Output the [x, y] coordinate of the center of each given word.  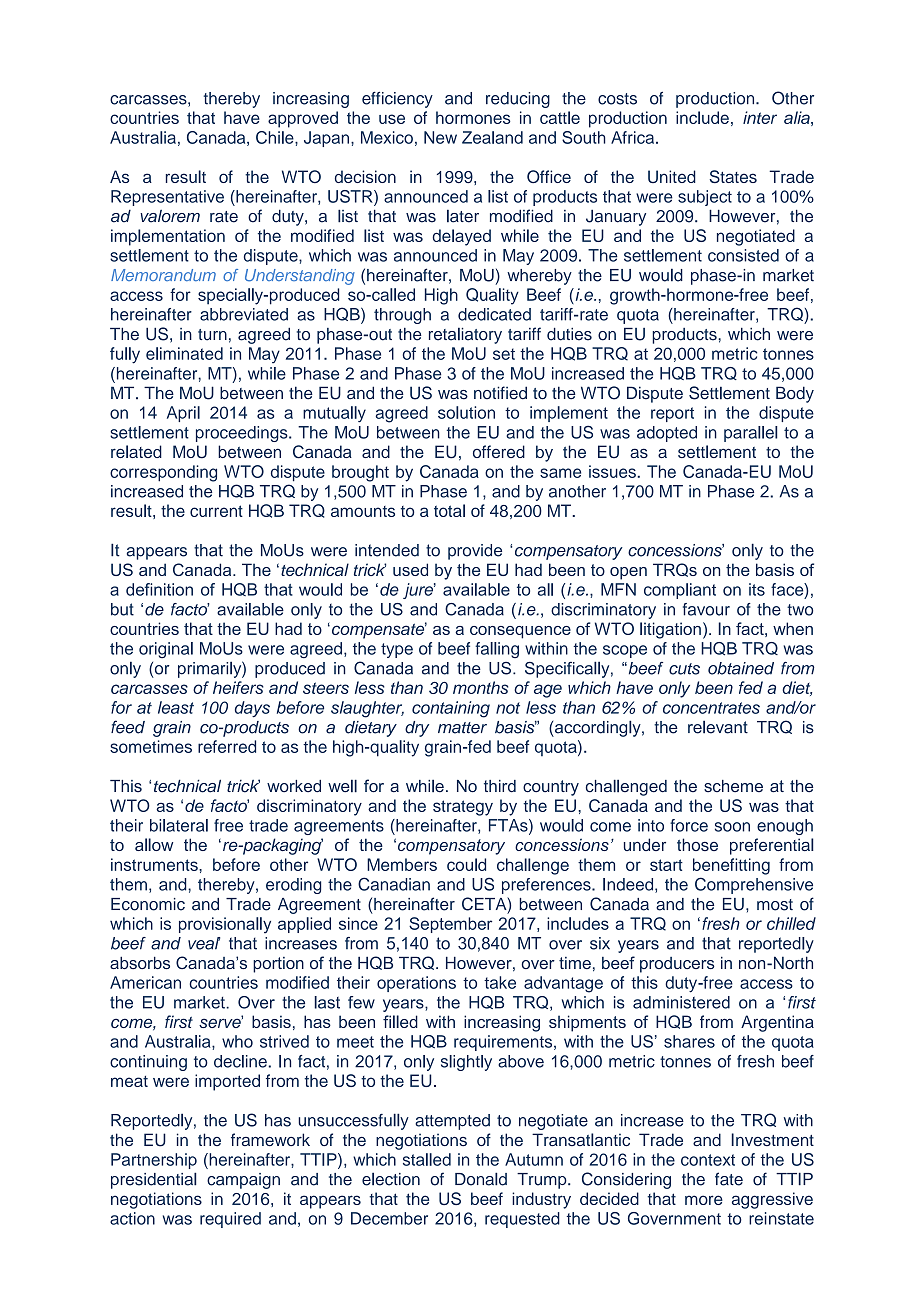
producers [677, 965]
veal [204, 943]
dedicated [494, 314]
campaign [243, 1181]
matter [462, 728]
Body [795, 394]
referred [227, 746]
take [500, 982]
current [216, 511]
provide [475, 552]
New [440, 137]
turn [212, 335]
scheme [733, 786]
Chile [276, 137]
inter [760, 117]
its [757, 589]
